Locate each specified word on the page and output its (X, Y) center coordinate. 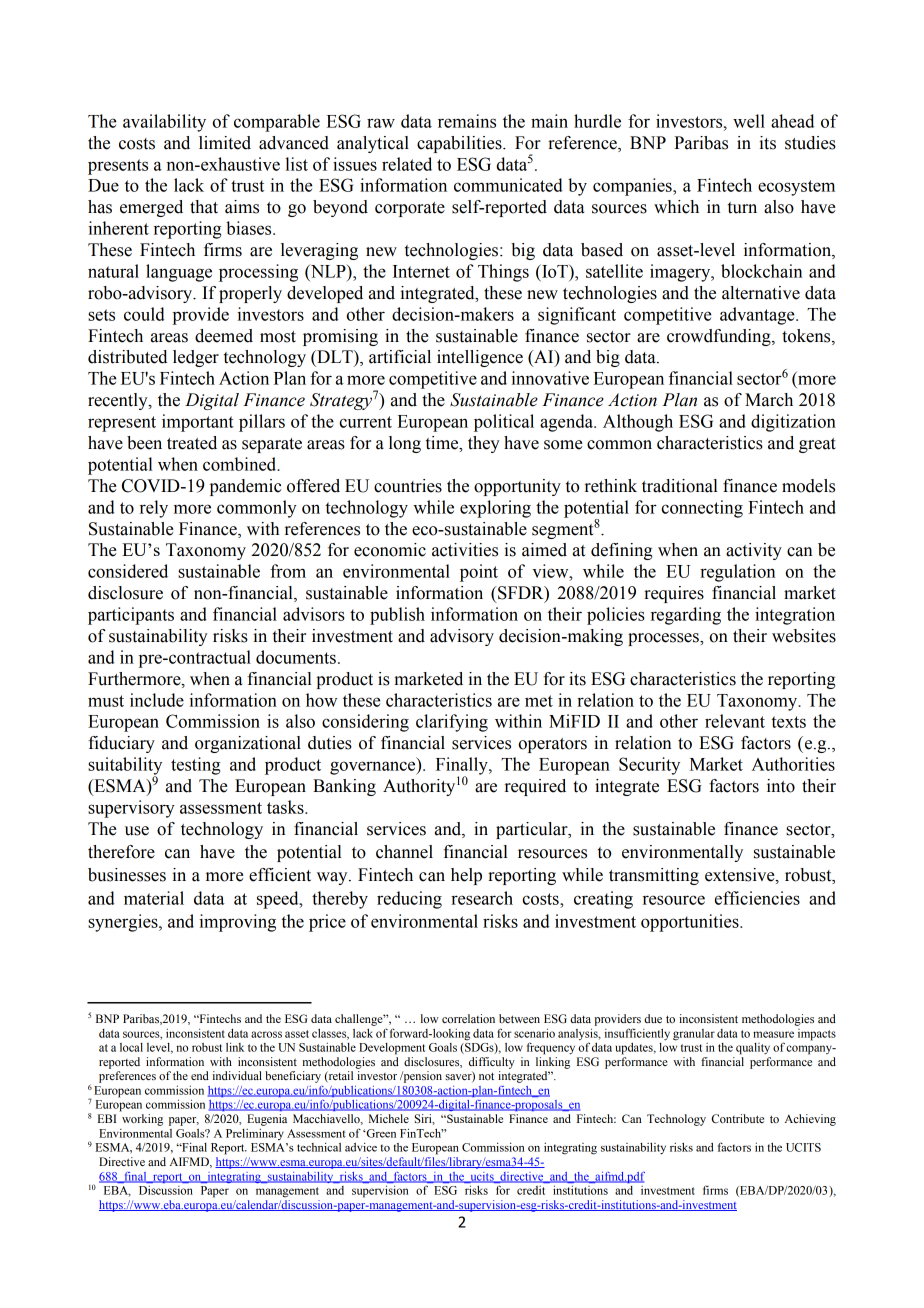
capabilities (460, 144)
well (749, 121)
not (486, 1076)
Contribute (737, 1118)
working (142, 1120)
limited (225, 143)
